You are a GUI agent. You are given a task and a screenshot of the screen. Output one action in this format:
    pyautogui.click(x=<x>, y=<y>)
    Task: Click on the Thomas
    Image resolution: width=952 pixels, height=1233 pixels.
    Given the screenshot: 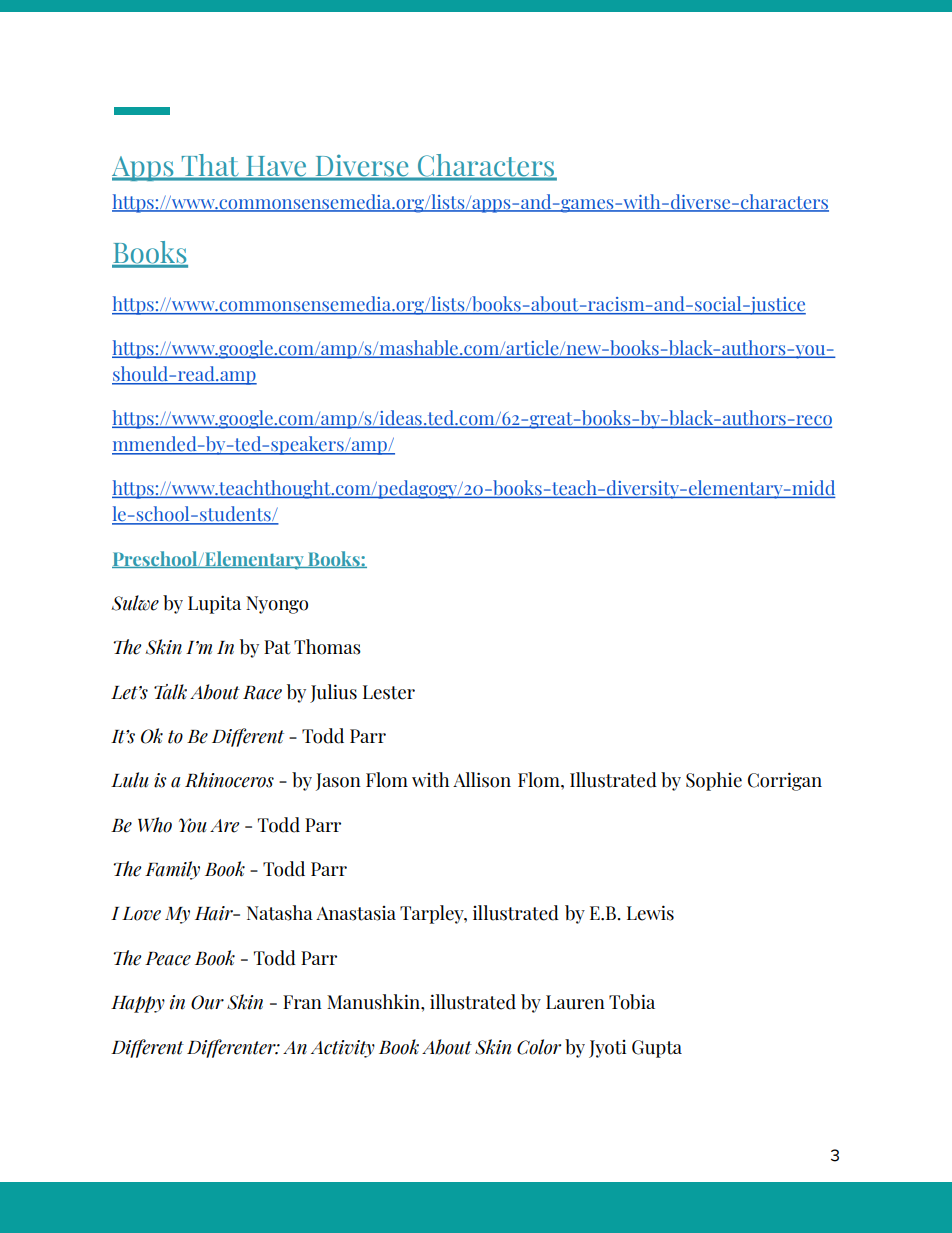 What is the action you would take?
    pyautogui.click(x=327, y=647)
